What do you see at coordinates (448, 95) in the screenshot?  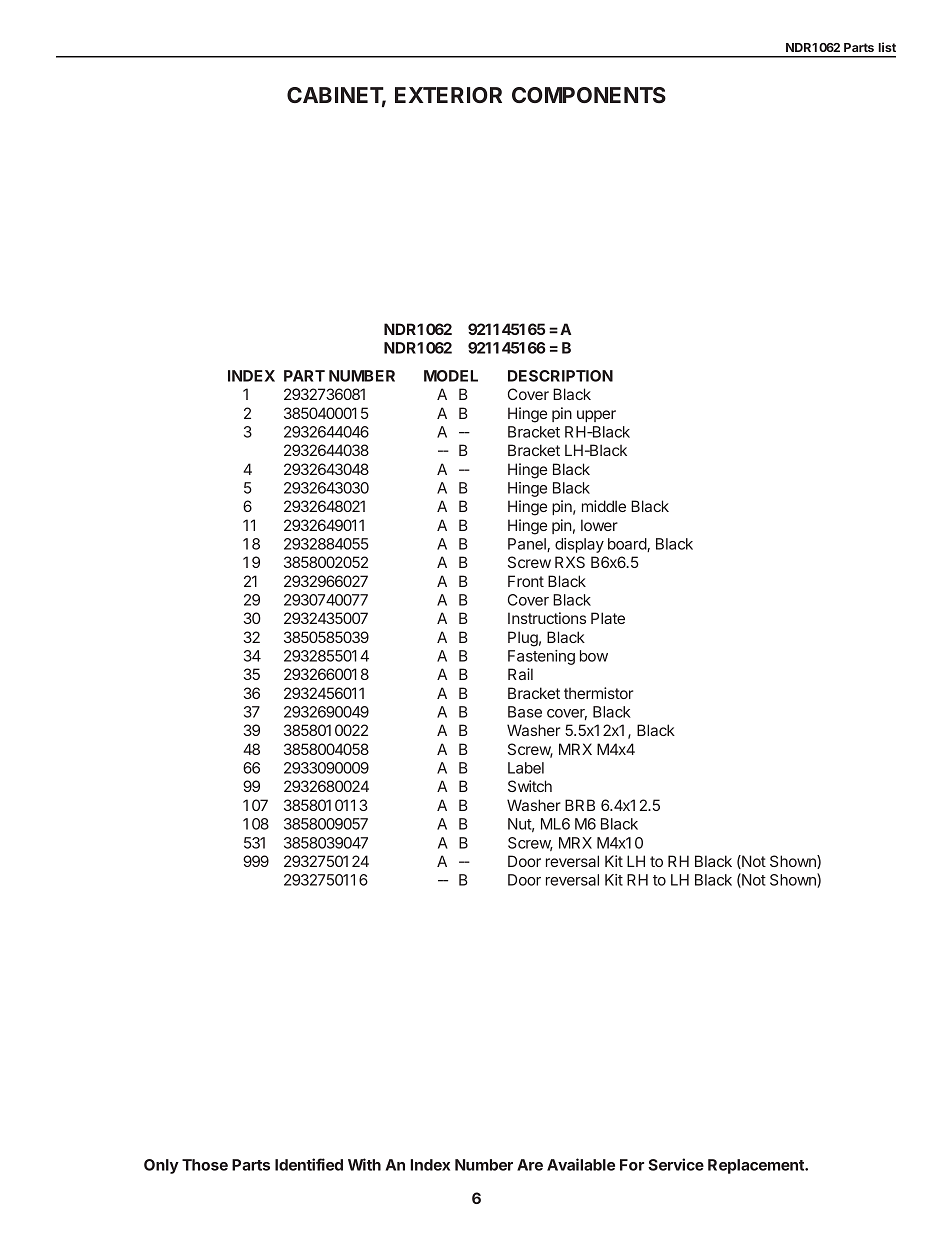 I see `EXTERIOR` at bounding box center [448, 95].
